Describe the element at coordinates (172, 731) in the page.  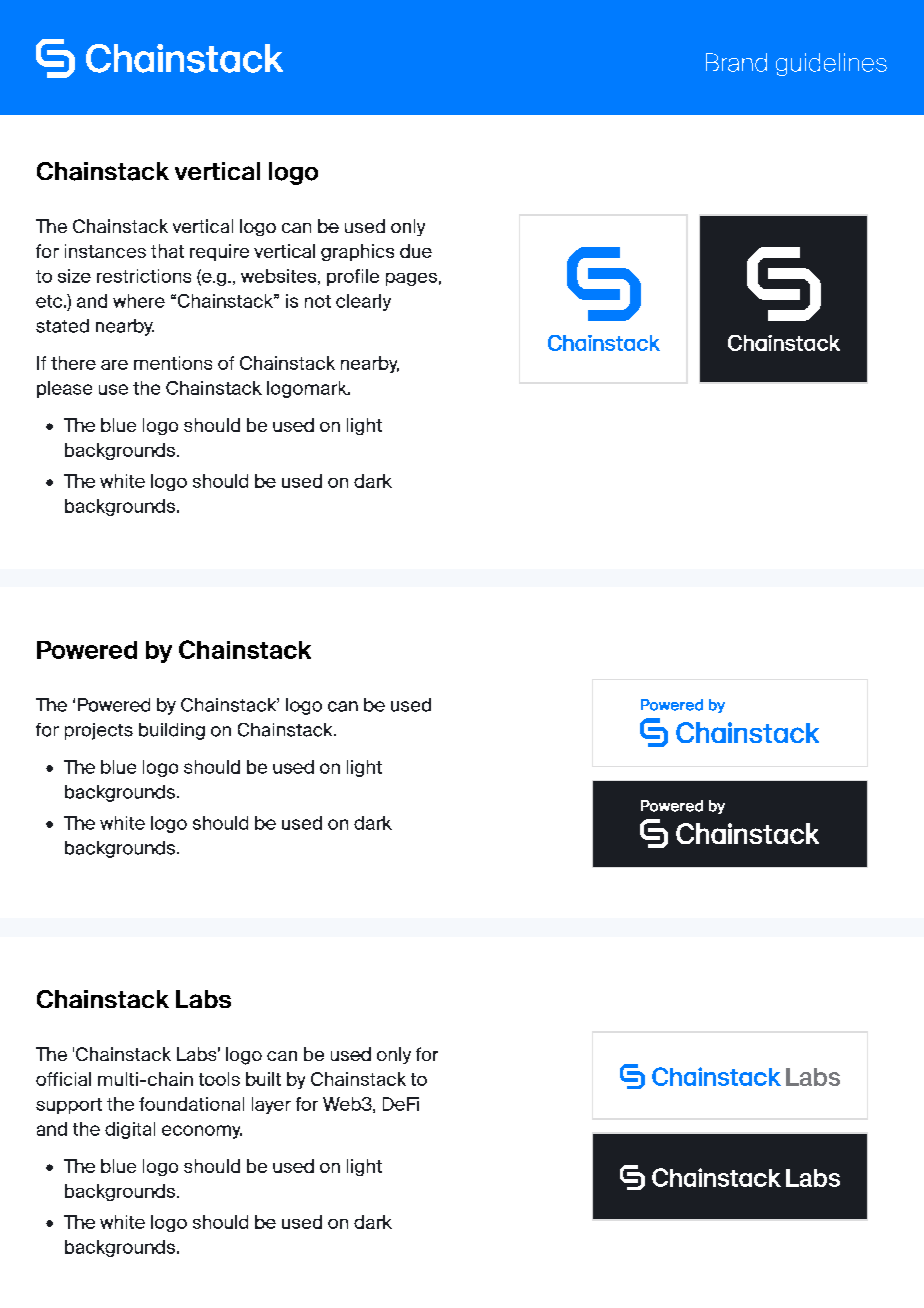
I see `building` at that location.
